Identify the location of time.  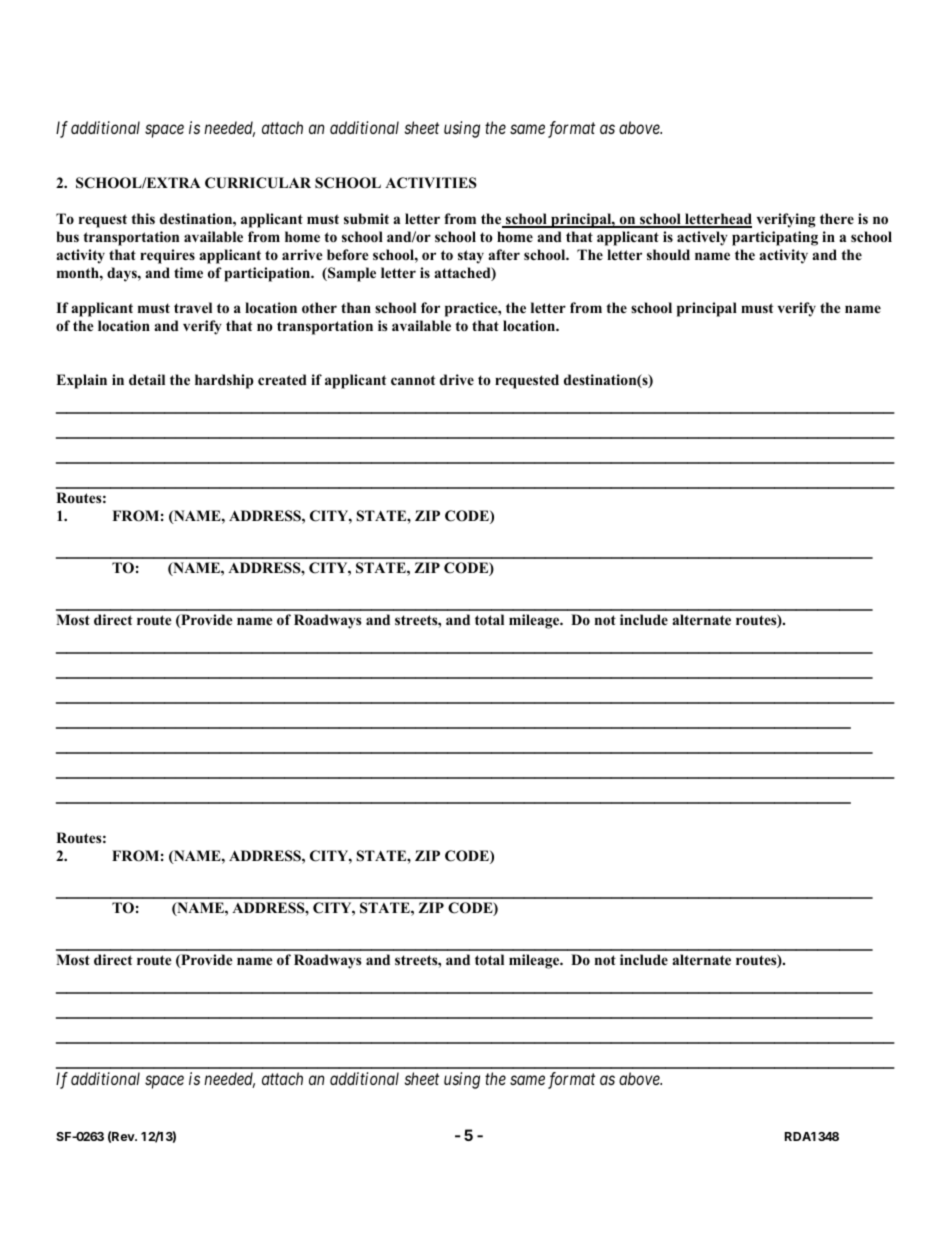
(188, 272).
